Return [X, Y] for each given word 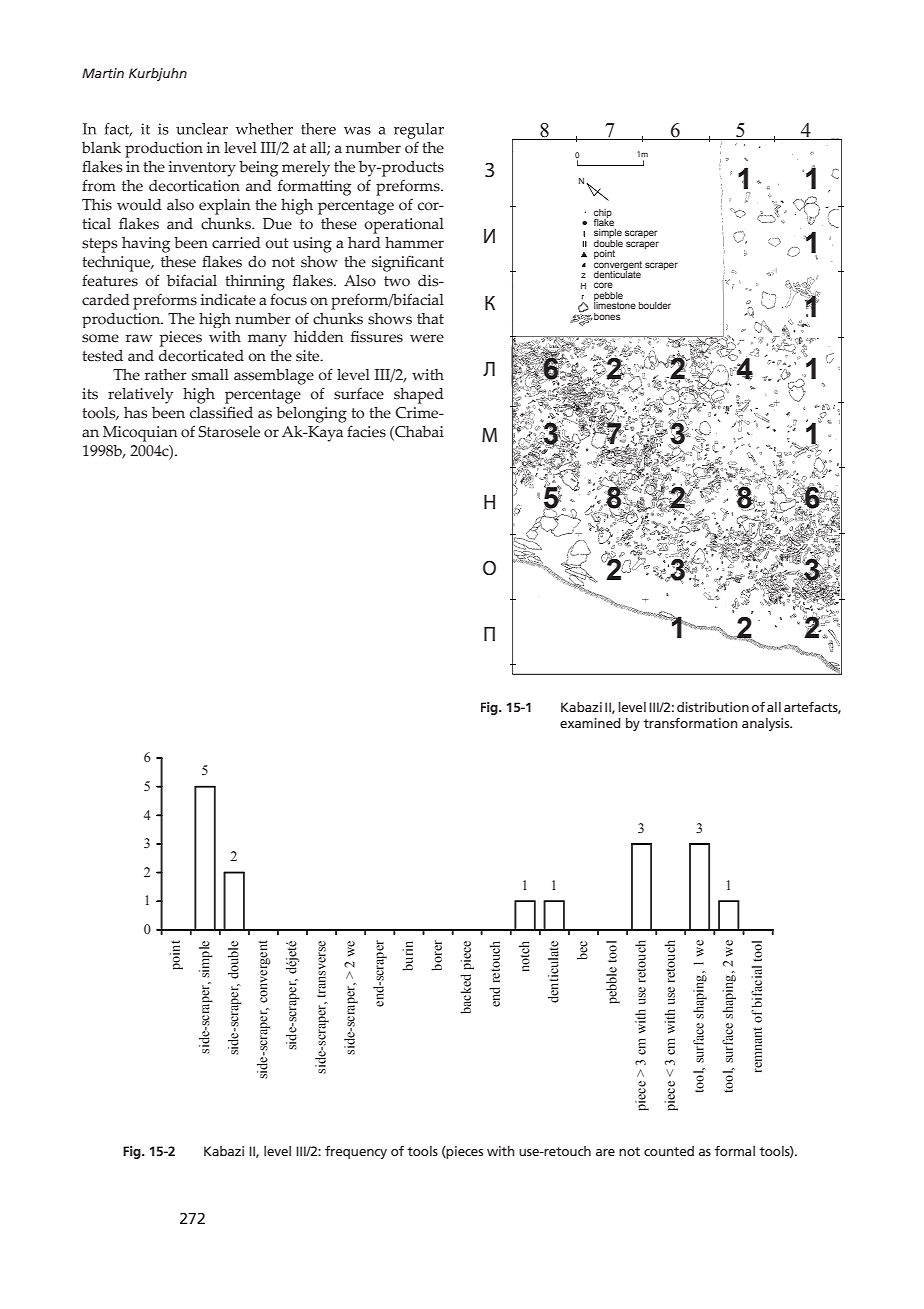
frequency [356, 1152]
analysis [767, 724]
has [136, 413]
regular [419, 131]
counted [669, 1151]
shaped [419, 396]
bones [606, 316]
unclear [202, 129]
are [605, 1152]
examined [590, 723]
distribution [713, 707]
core [603, 285]
